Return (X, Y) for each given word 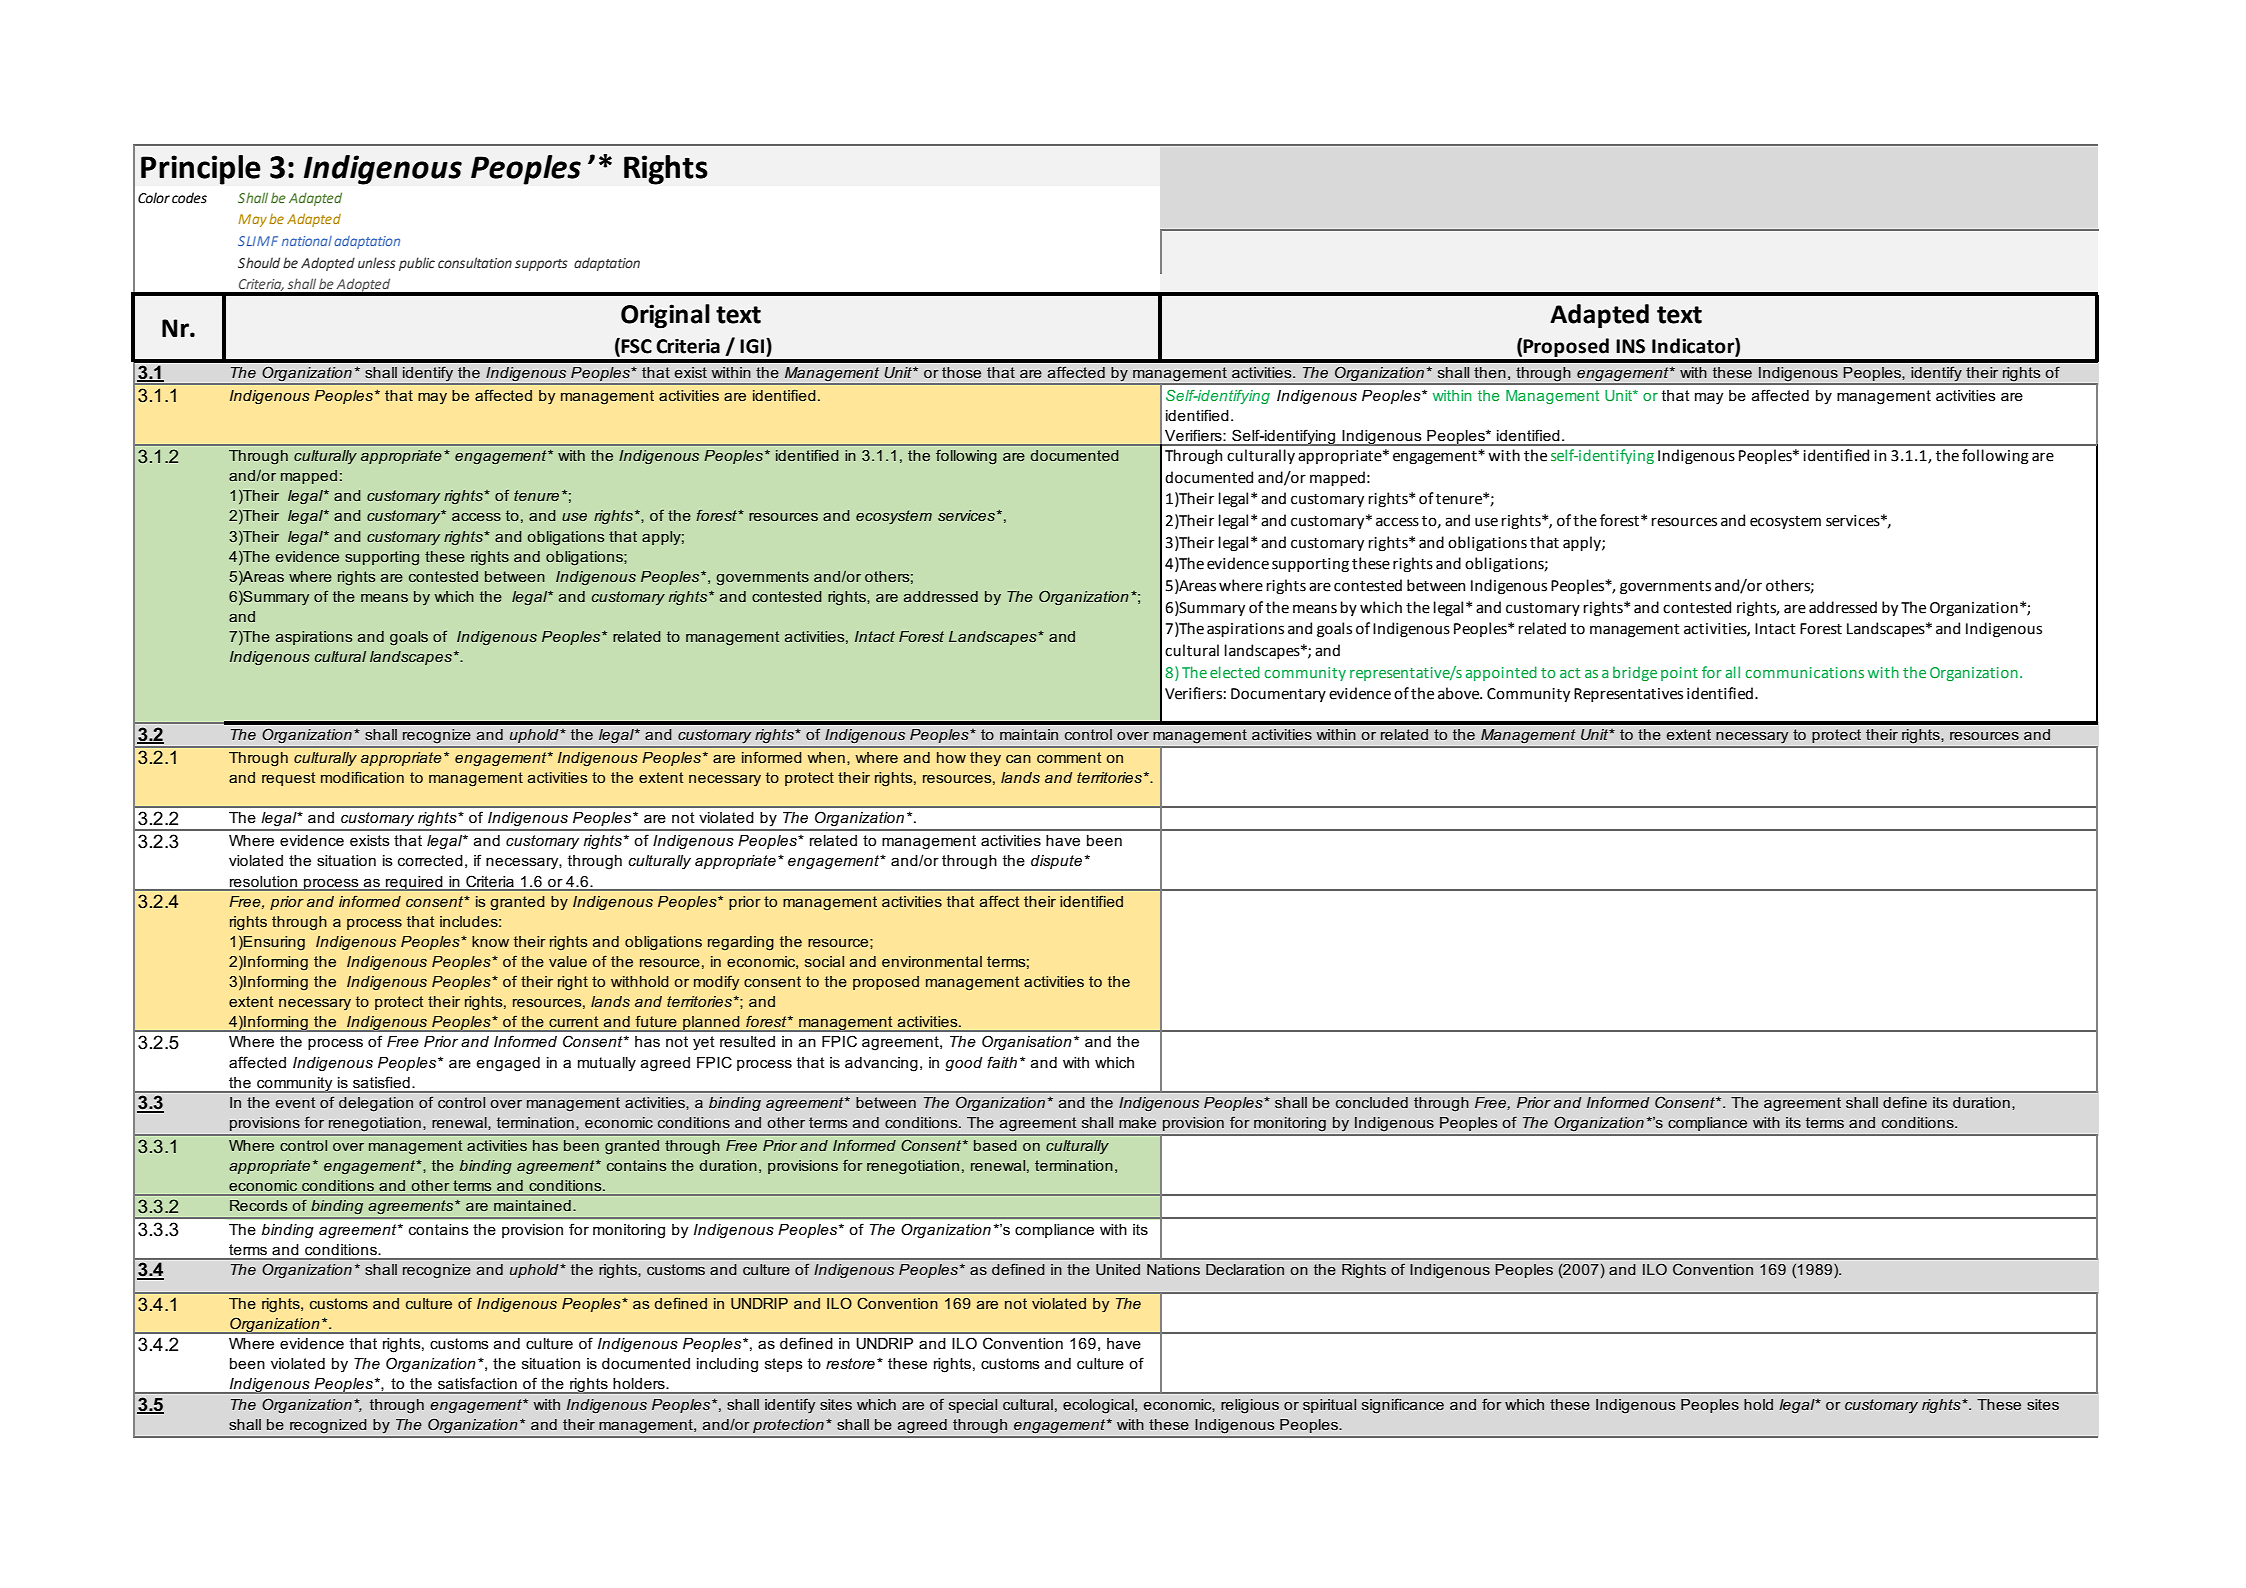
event (295, 1102)
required (414, 883)
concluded (1372, 1102)
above (1460, 693)
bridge (1635, 673)
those (961, 372)
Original (665, 316)
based (995, 1145)
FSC (636, 346)
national (307, 241)
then (1490, 372)
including (727, 1365)
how (951, 757)
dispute (1058, 862)
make (1137, 1122)
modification (362, 777)
